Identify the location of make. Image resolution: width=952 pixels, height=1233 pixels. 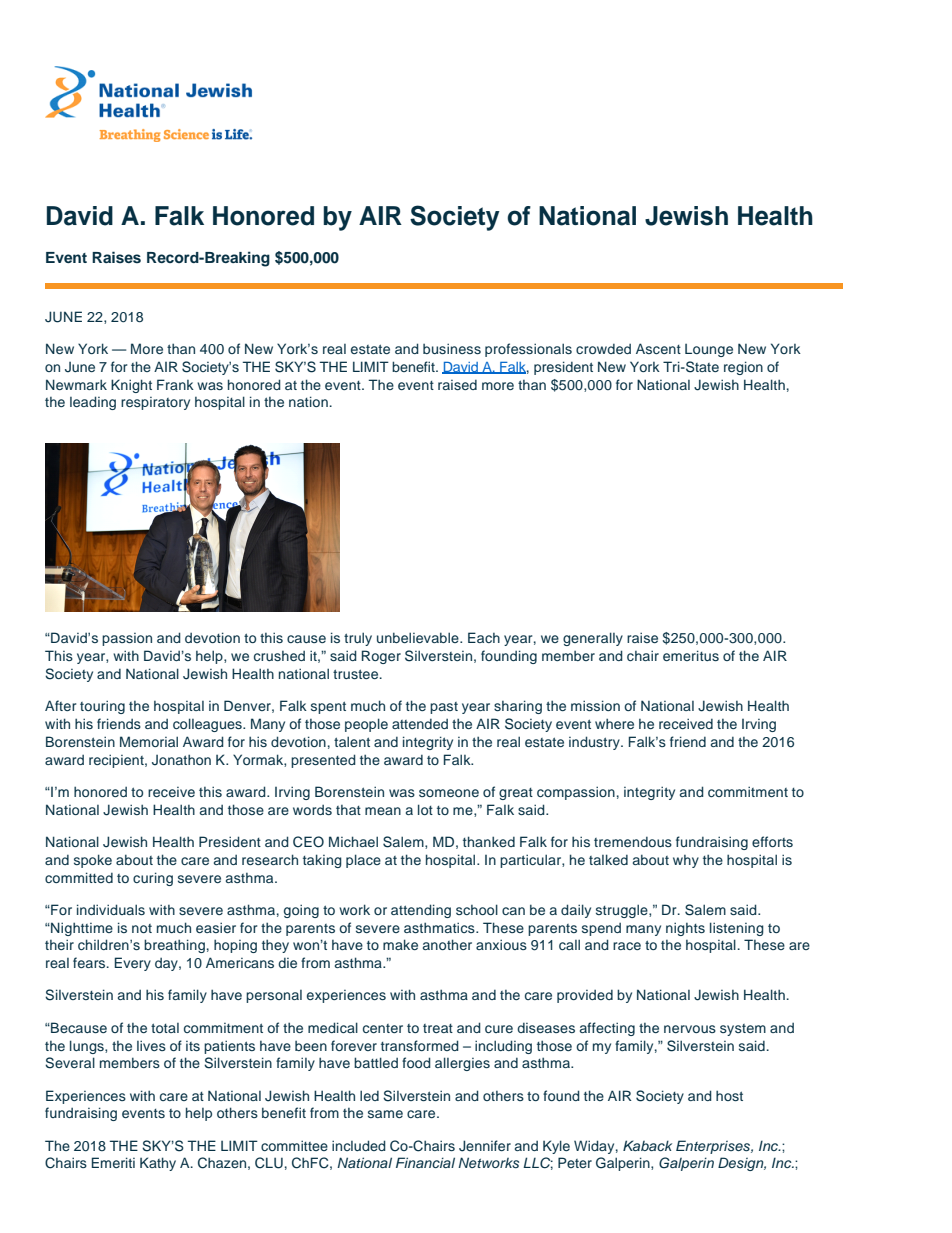
(400, 944).
